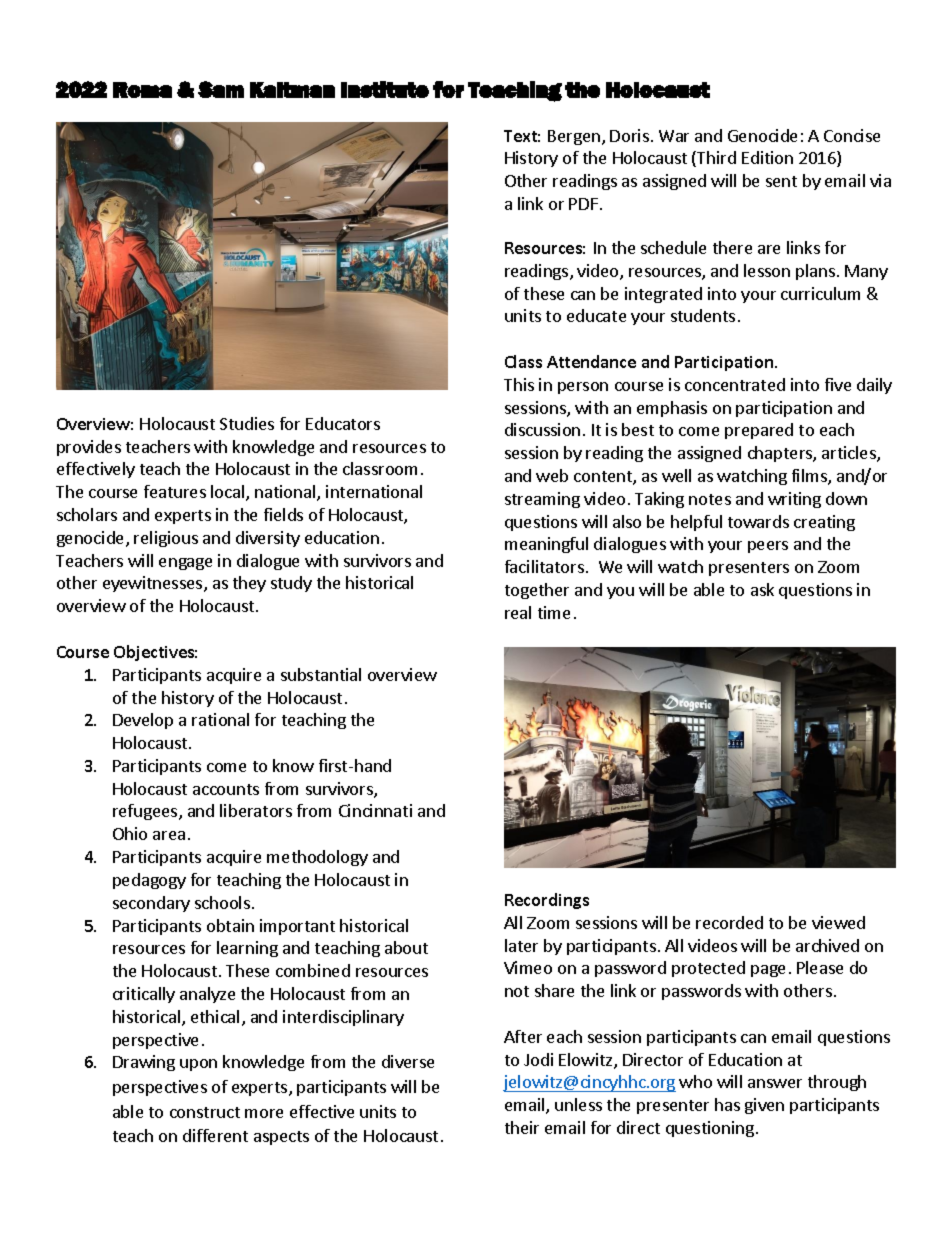 The image size is (952, 1233). What do you see at coordinates (762, 589) in the image?
I see `ask` at bounding box center [762, 589].
